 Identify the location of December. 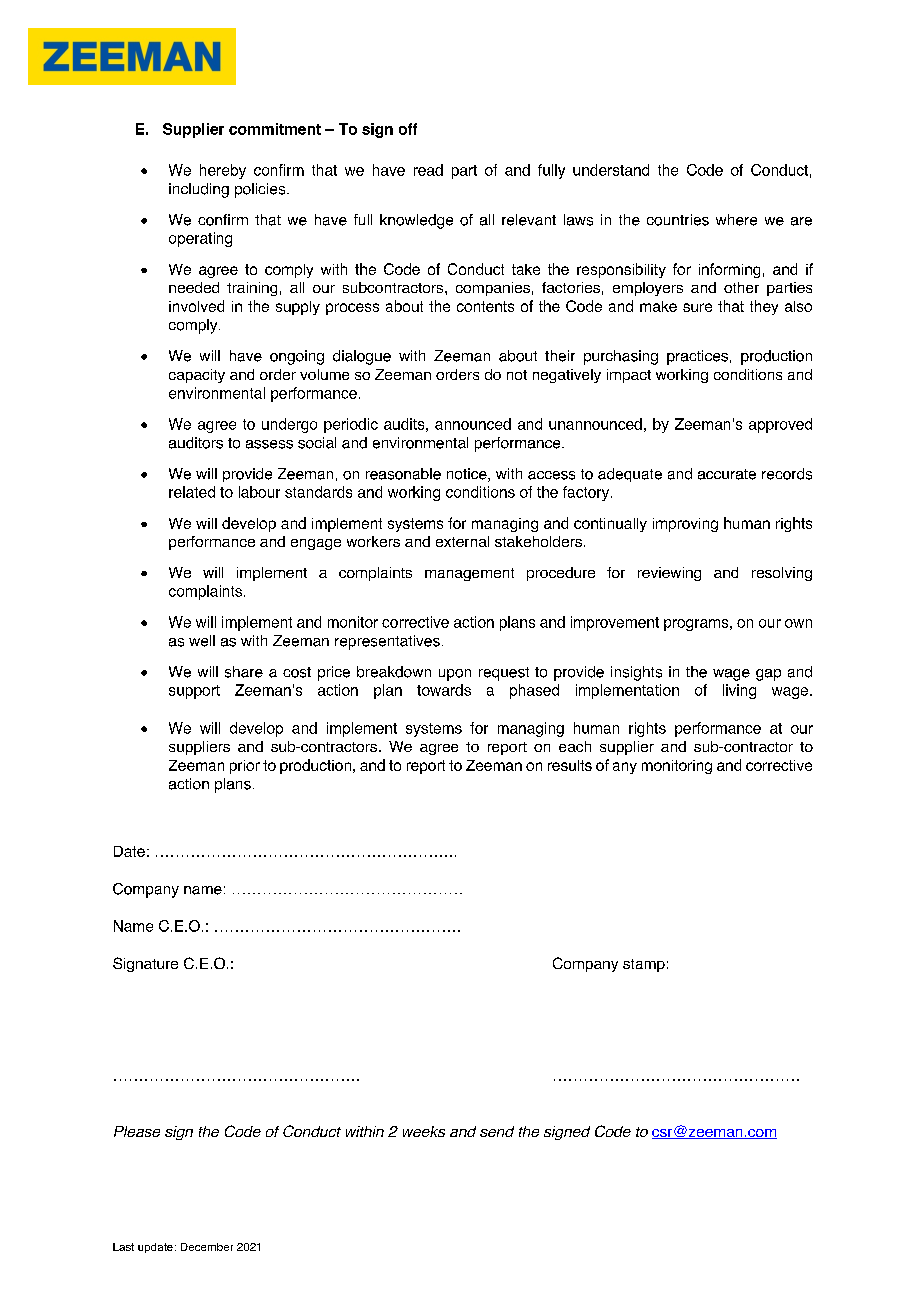
(207, 1247).
